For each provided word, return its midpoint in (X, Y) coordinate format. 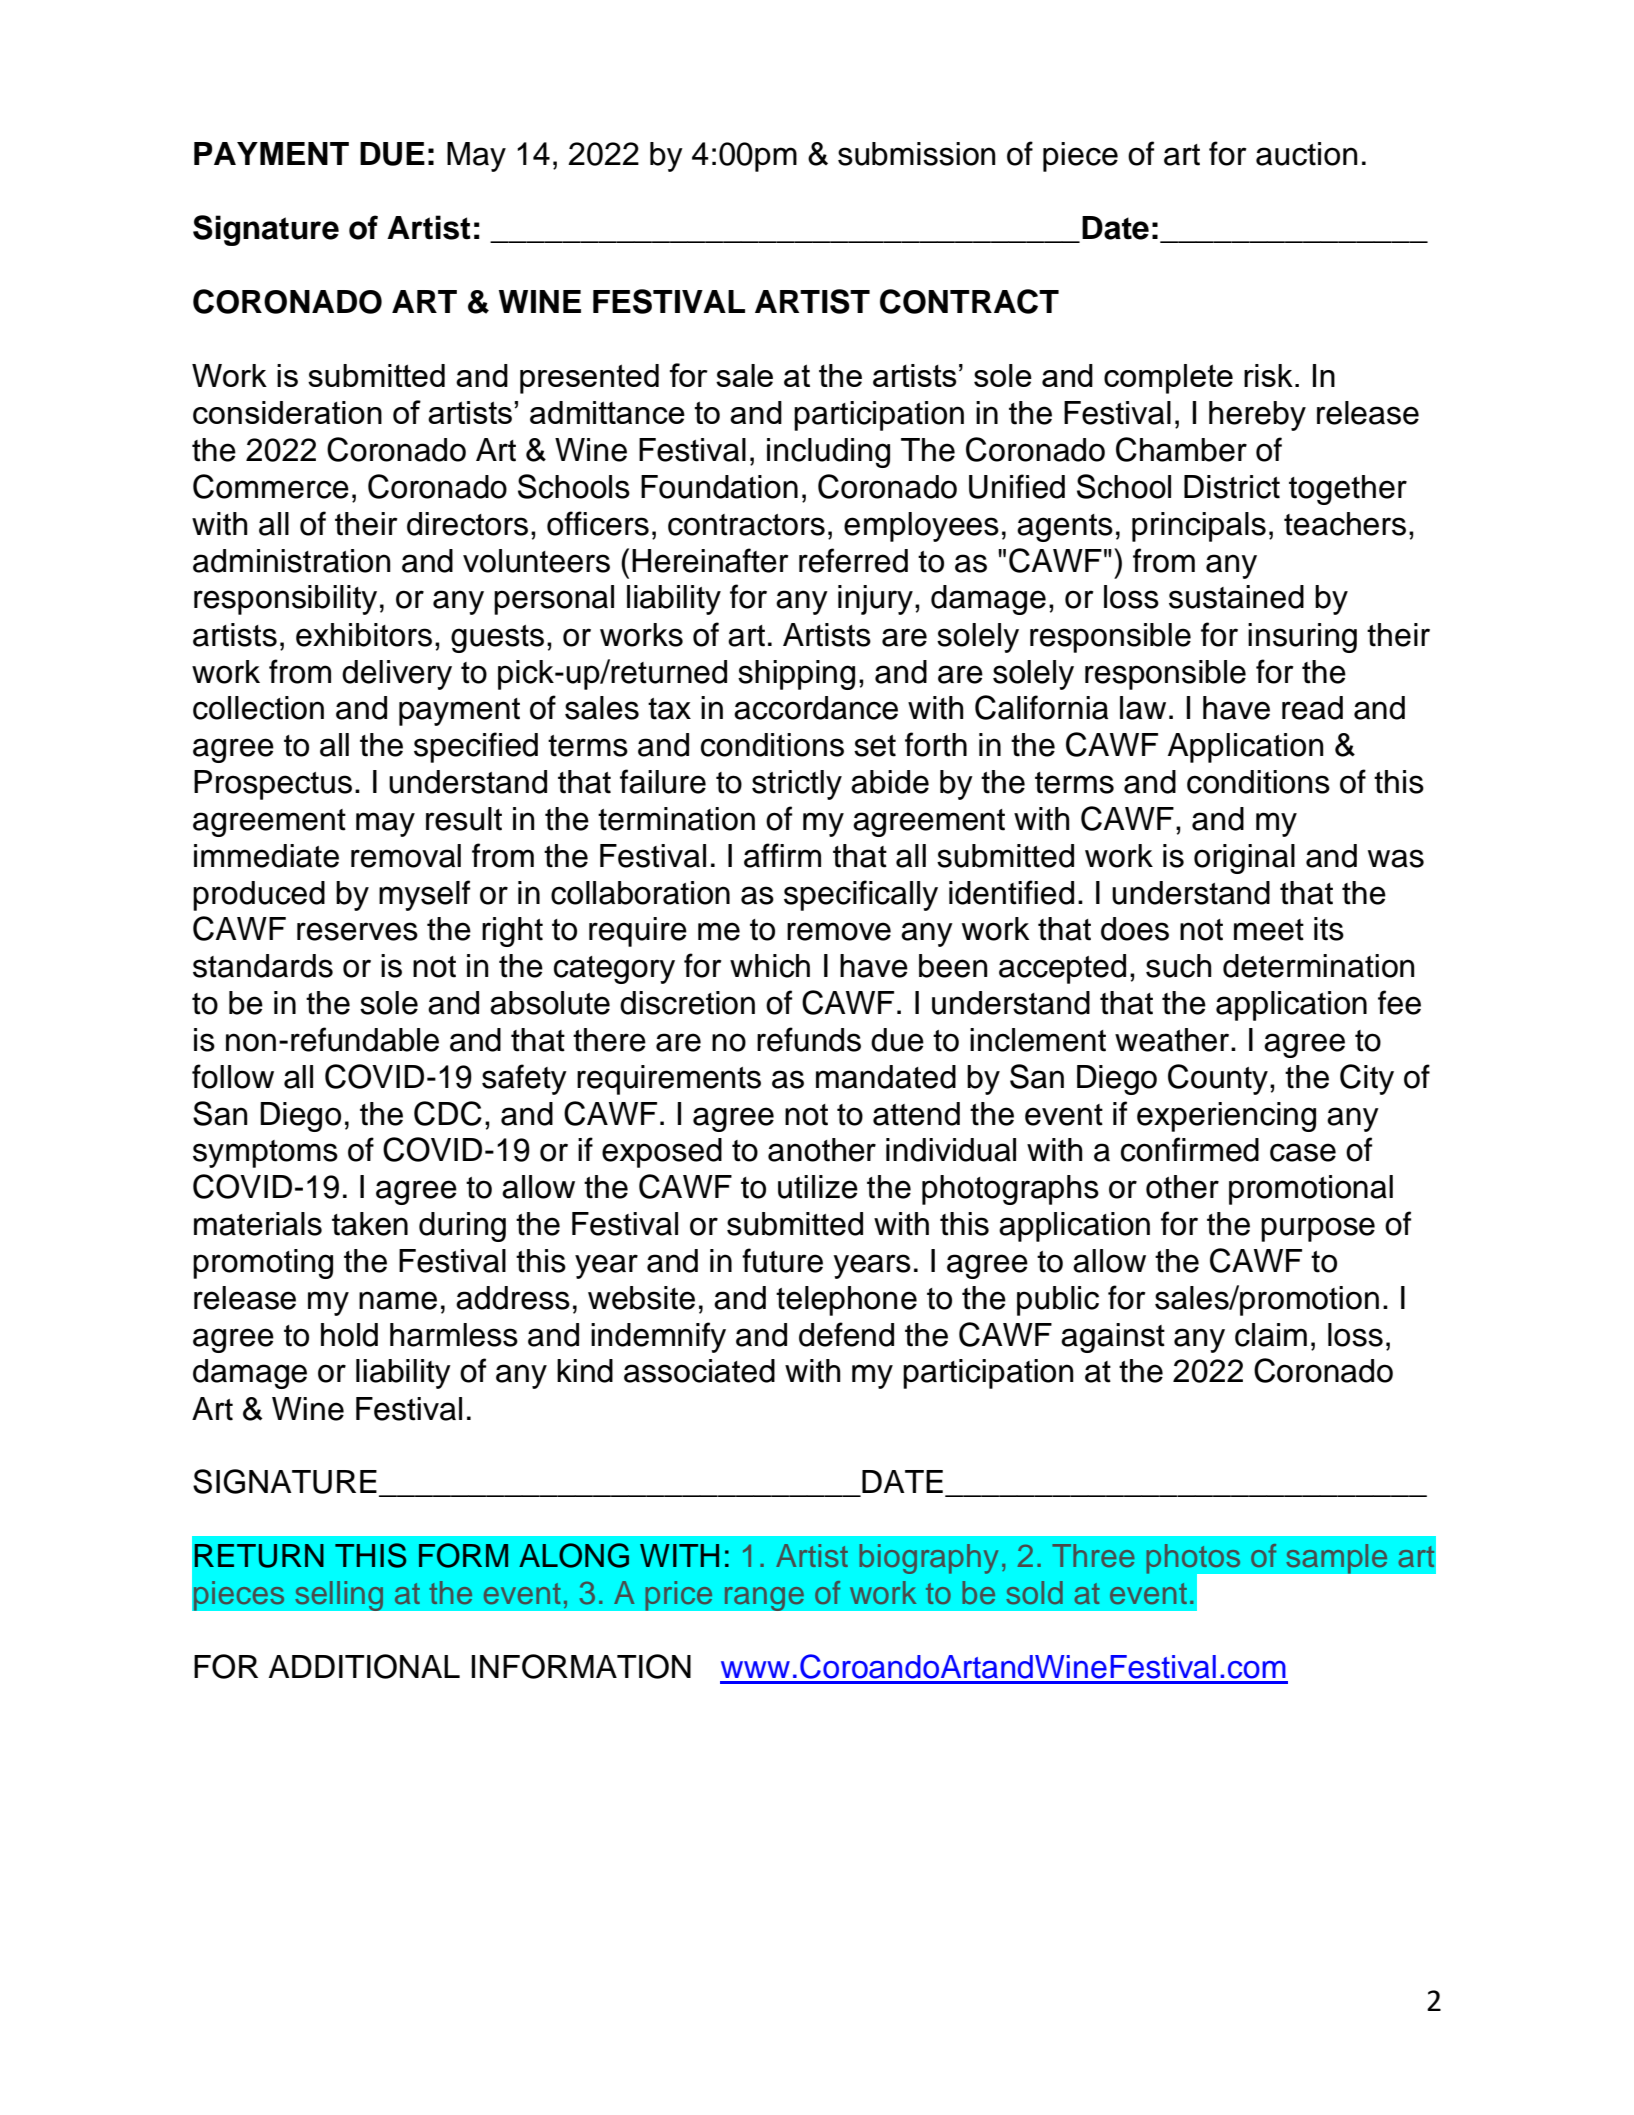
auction (1306, 154)
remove (839, 931)
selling (339, 1596)
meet (1269, 930)
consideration (287, 412)
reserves (357, 931)
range (764, 1598)
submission (916, 154)
